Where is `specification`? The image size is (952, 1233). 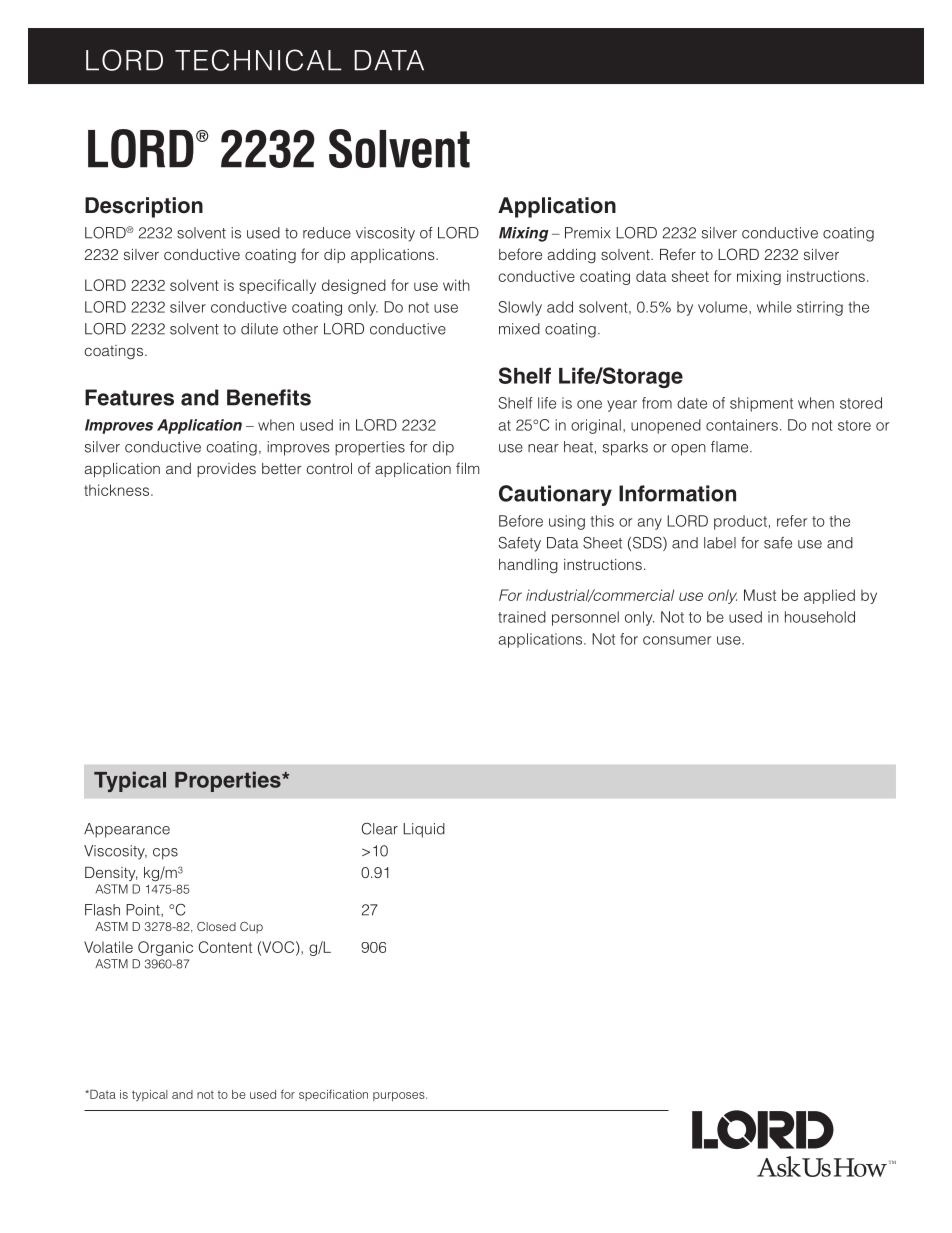 specification is located at coordinates (333, 1095).
